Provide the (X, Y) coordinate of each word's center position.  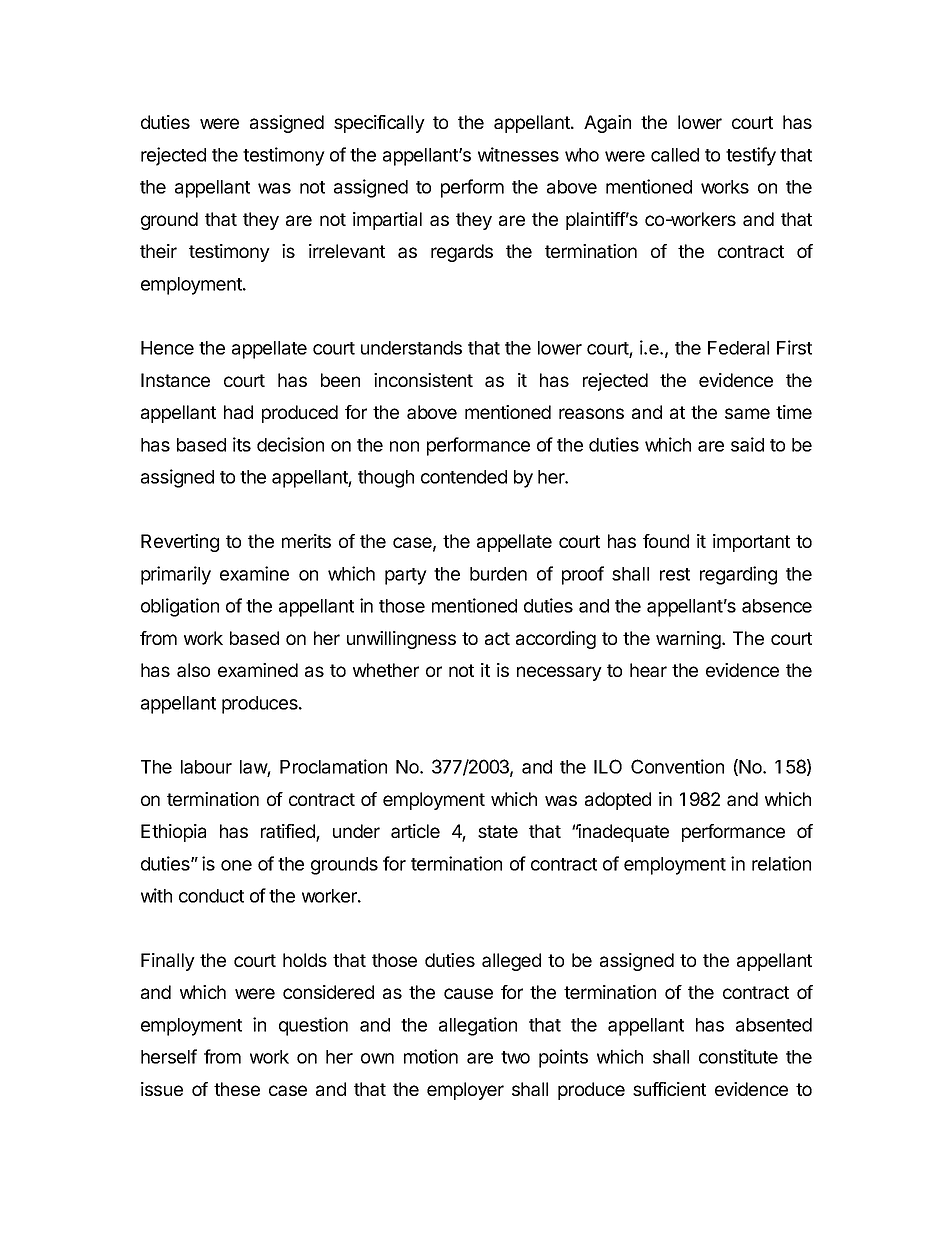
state (498, 831)
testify (751, 156)
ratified (289, 832)
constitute (738, 1056)
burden (498, 574)
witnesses (518, 154)
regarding (738, 575)
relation (781, 863)
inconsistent (423, 380)
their (158, 251)
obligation (180, 607)
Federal (738, 348)
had (238, 412)
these (237, 1089)
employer (465, 1091)
